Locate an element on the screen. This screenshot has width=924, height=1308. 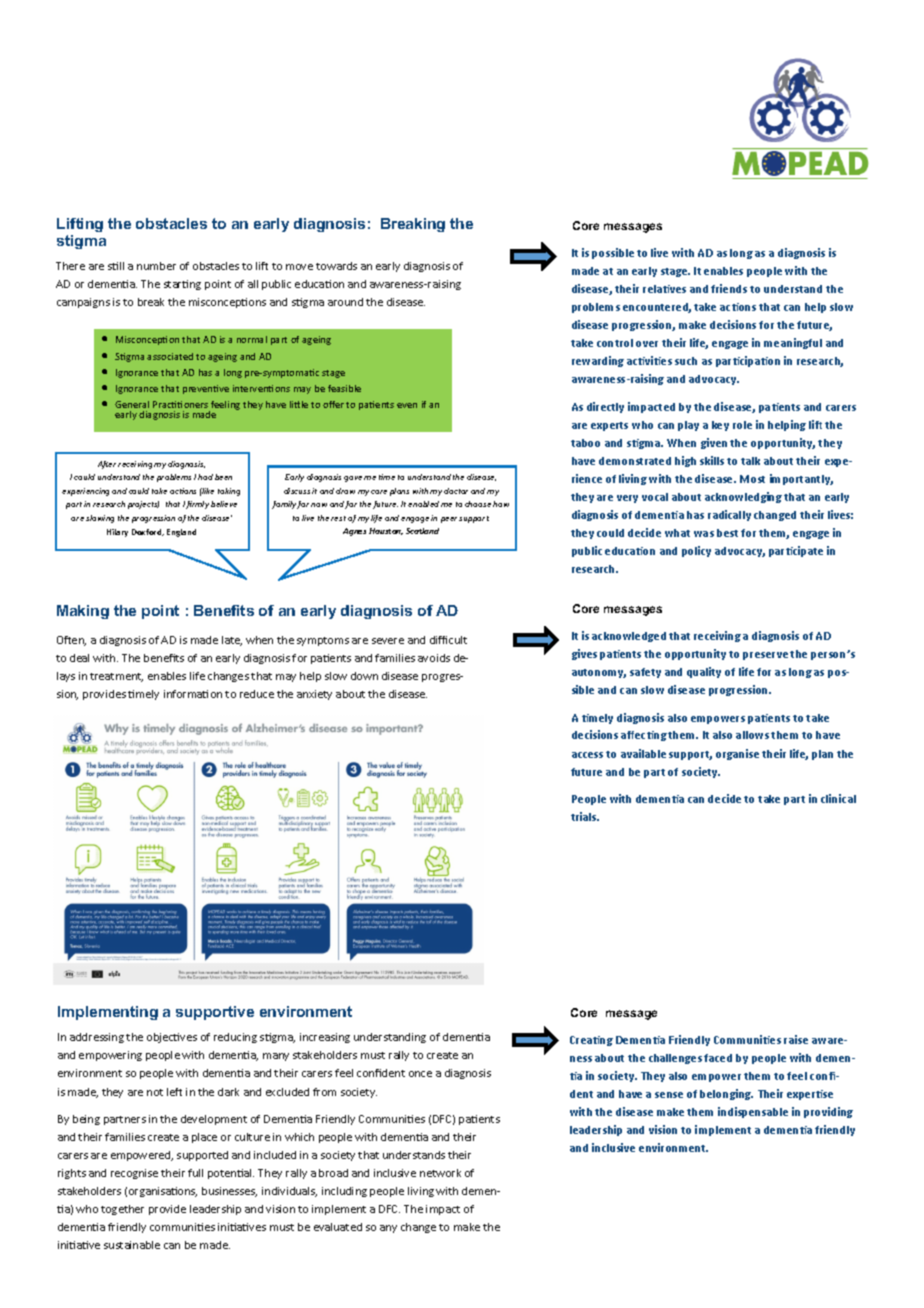
objectives is located at coordinates (172, 1038).
